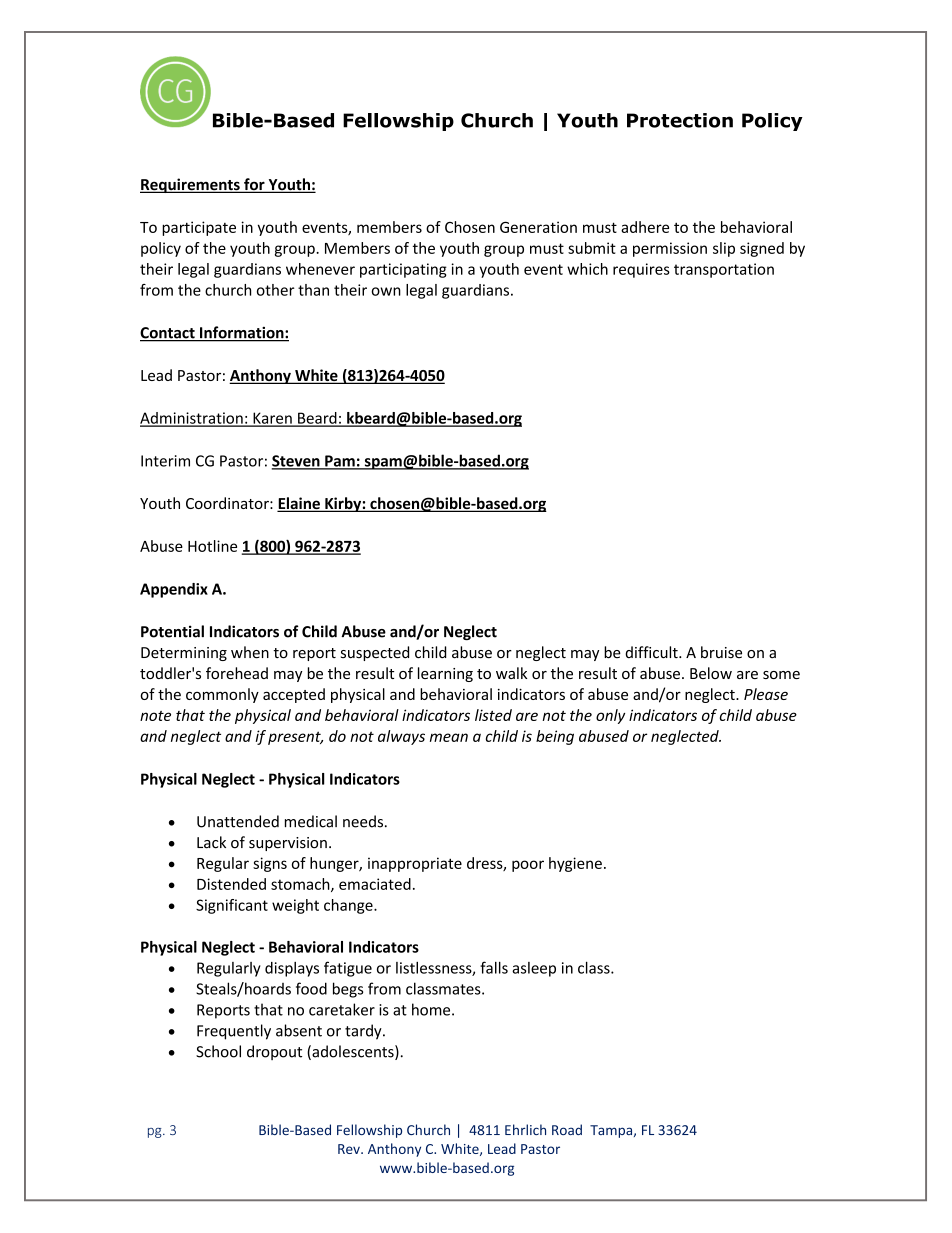 The width and height of the image is (952, 1233). What do you see at coordinates (237, 673) in the image?
I see `forehead` at bounding box center [237, 673].
